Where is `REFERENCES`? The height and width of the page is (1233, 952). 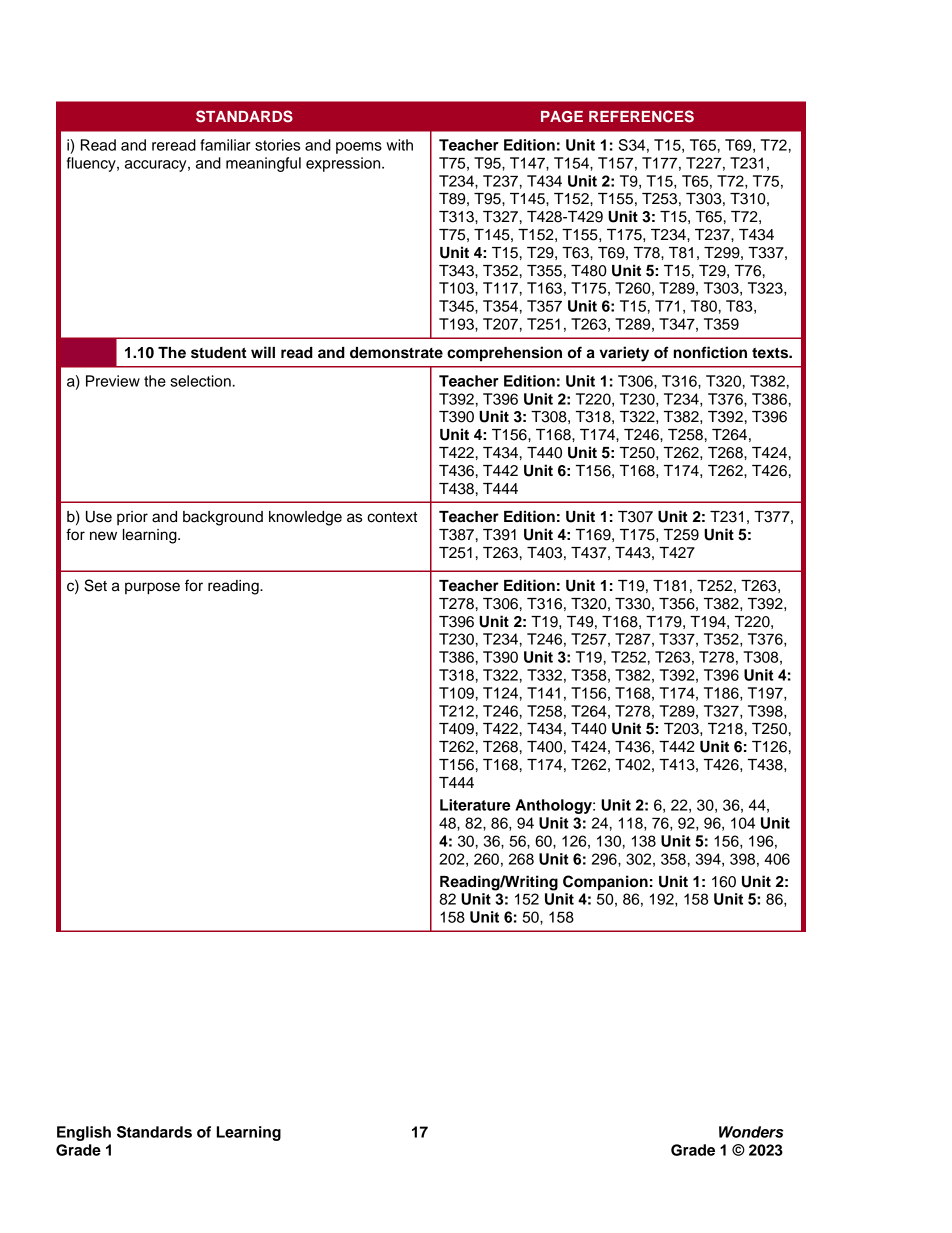 REFERENCES is located at coordinates (641, 116).
